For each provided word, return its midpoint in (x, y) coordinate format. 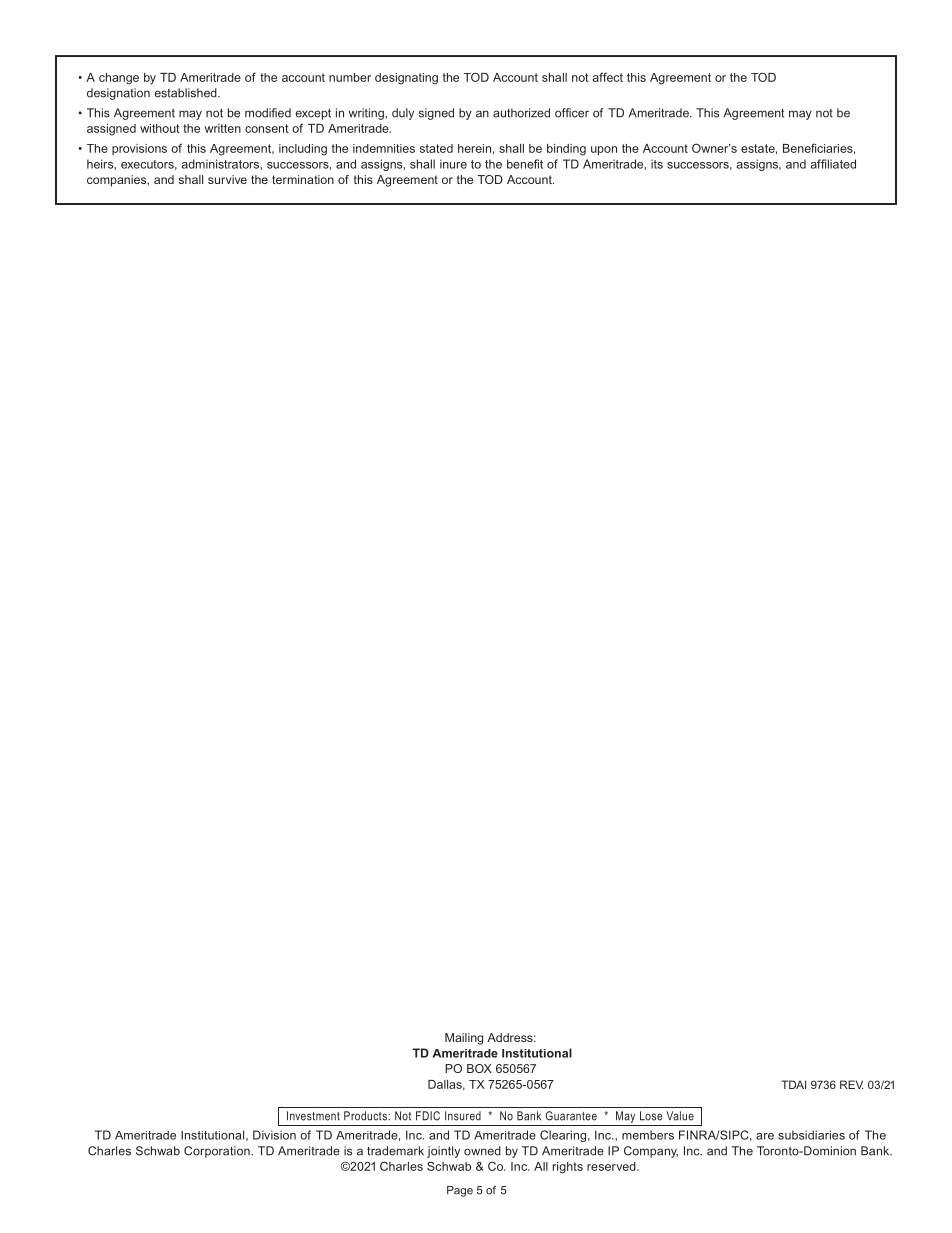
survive (227, 179)
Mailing (464, 1039)
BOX (479, 1068)
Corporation (218, 1152)
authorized (521, 113)
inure (453, 164)
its (657, 164)
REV (851, 1084)
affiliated (833, 164)
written (222, 128)
